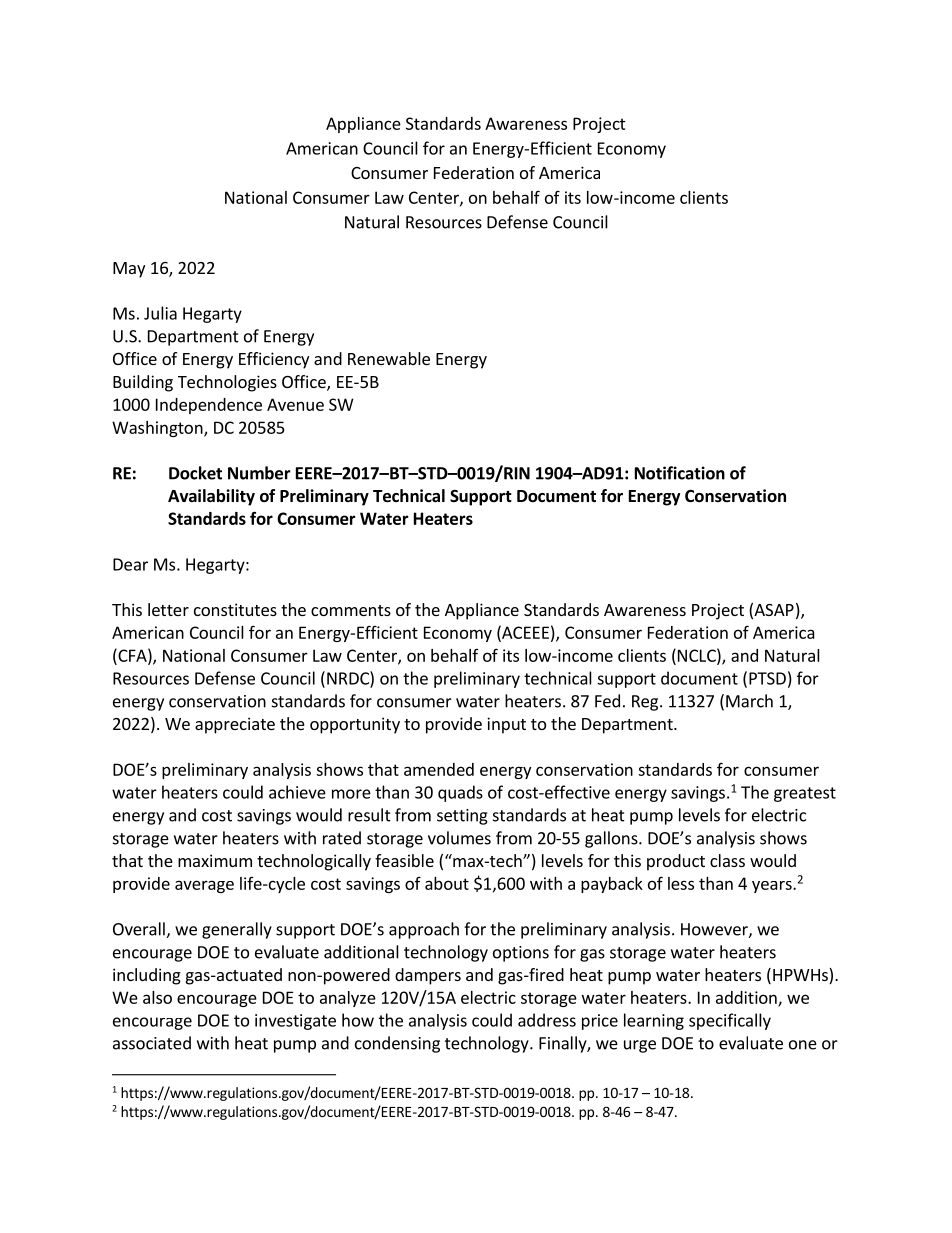 The image size is (952, 1233). Describe the element at coordinates (397, 1044) in the screenshot. I see `condensing` at that location.
